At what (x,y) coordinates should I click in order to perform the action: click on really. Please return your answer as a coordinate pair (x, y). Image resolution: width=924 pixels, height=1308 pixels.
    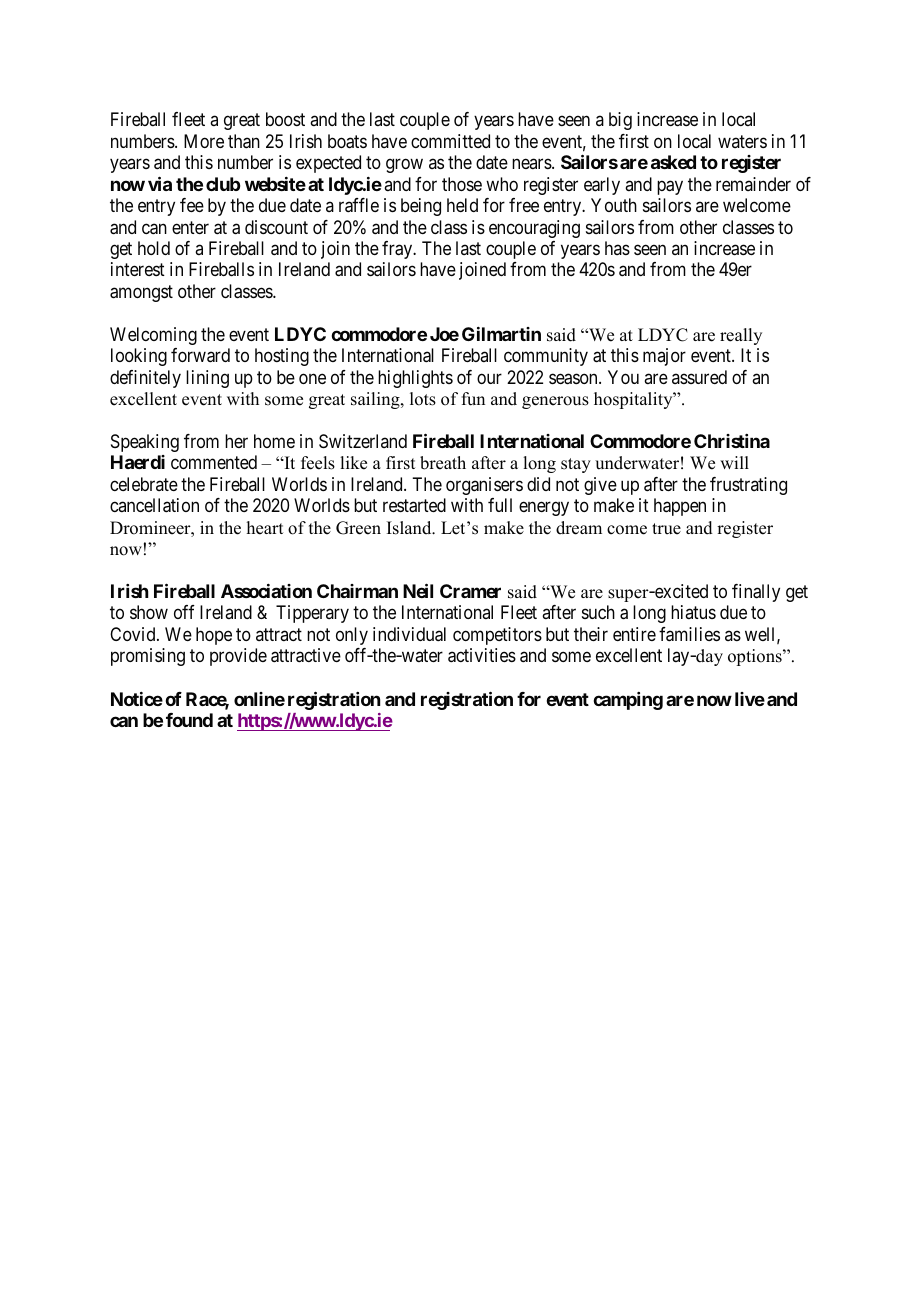
    Looking at the image, I should click on (741, 336).
